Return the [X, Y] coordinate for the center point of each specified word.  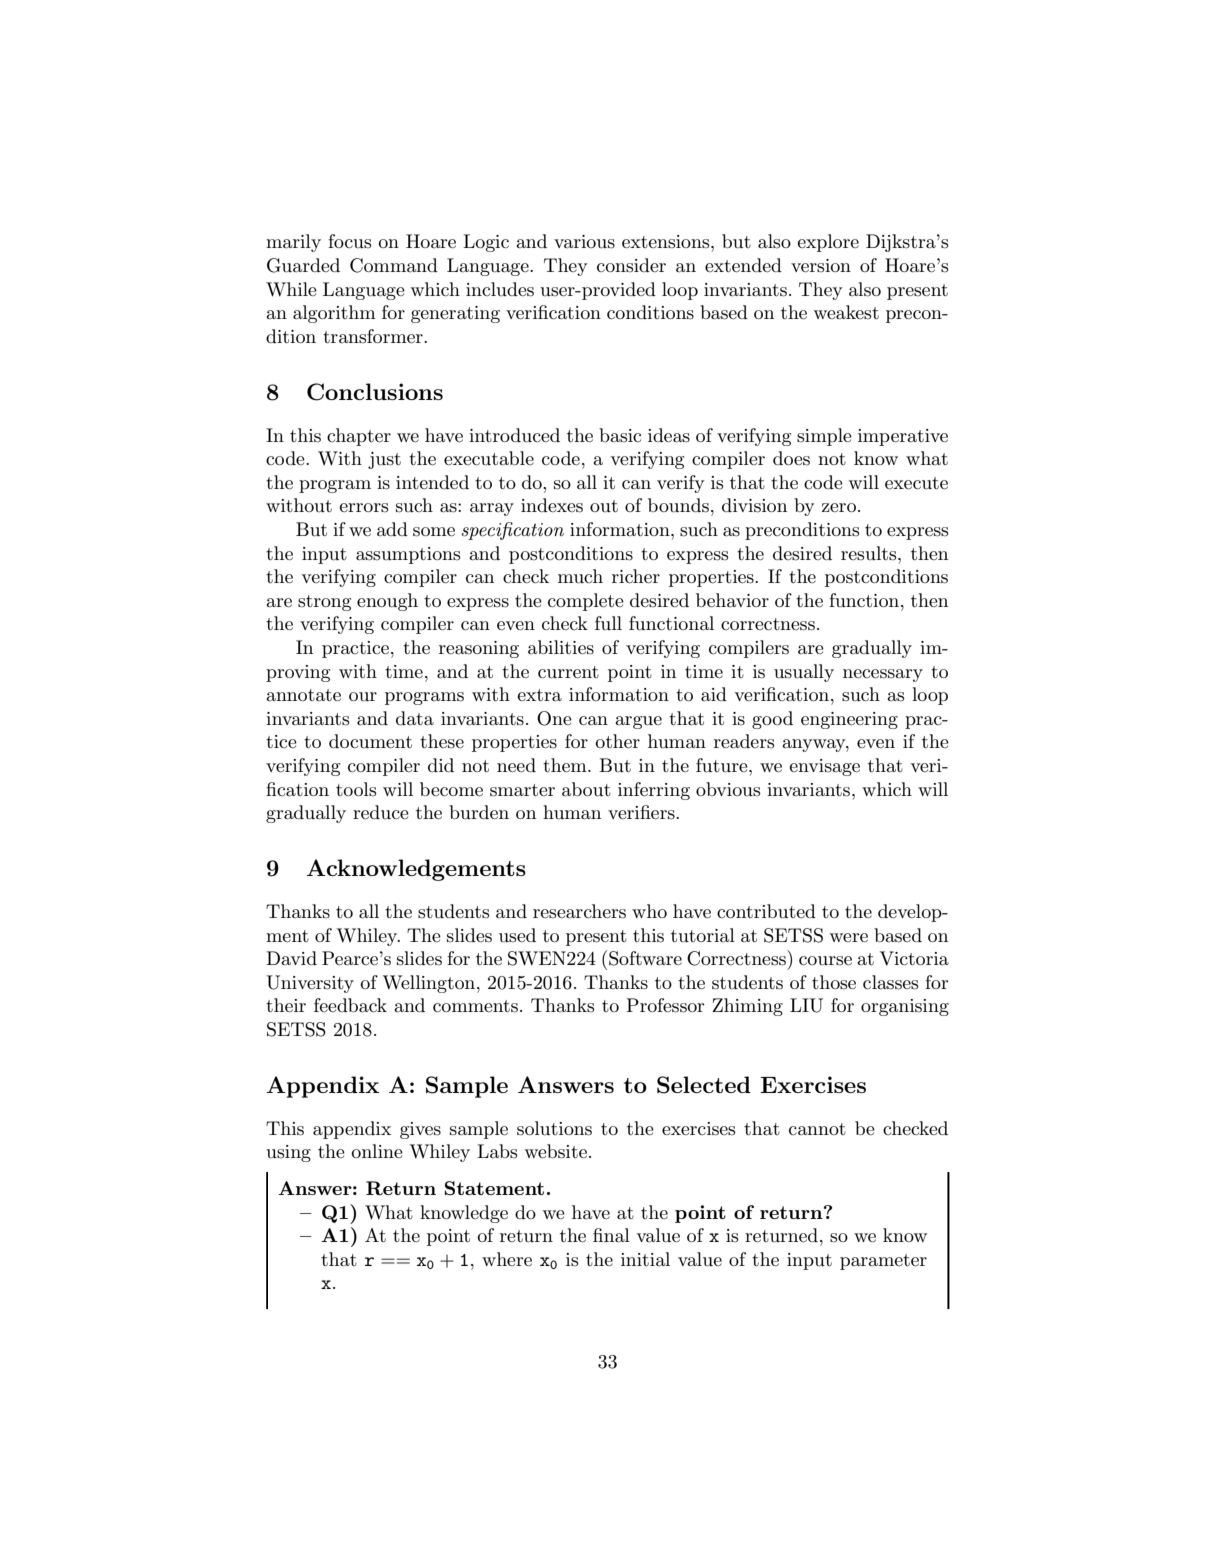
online [377, 1151]
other [617, 741]
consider [631, 265]
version [821, 266]
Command [394, 265]
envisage [824, 767]
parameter [883, 1262]
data [415, 718]
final [611, 1235]
